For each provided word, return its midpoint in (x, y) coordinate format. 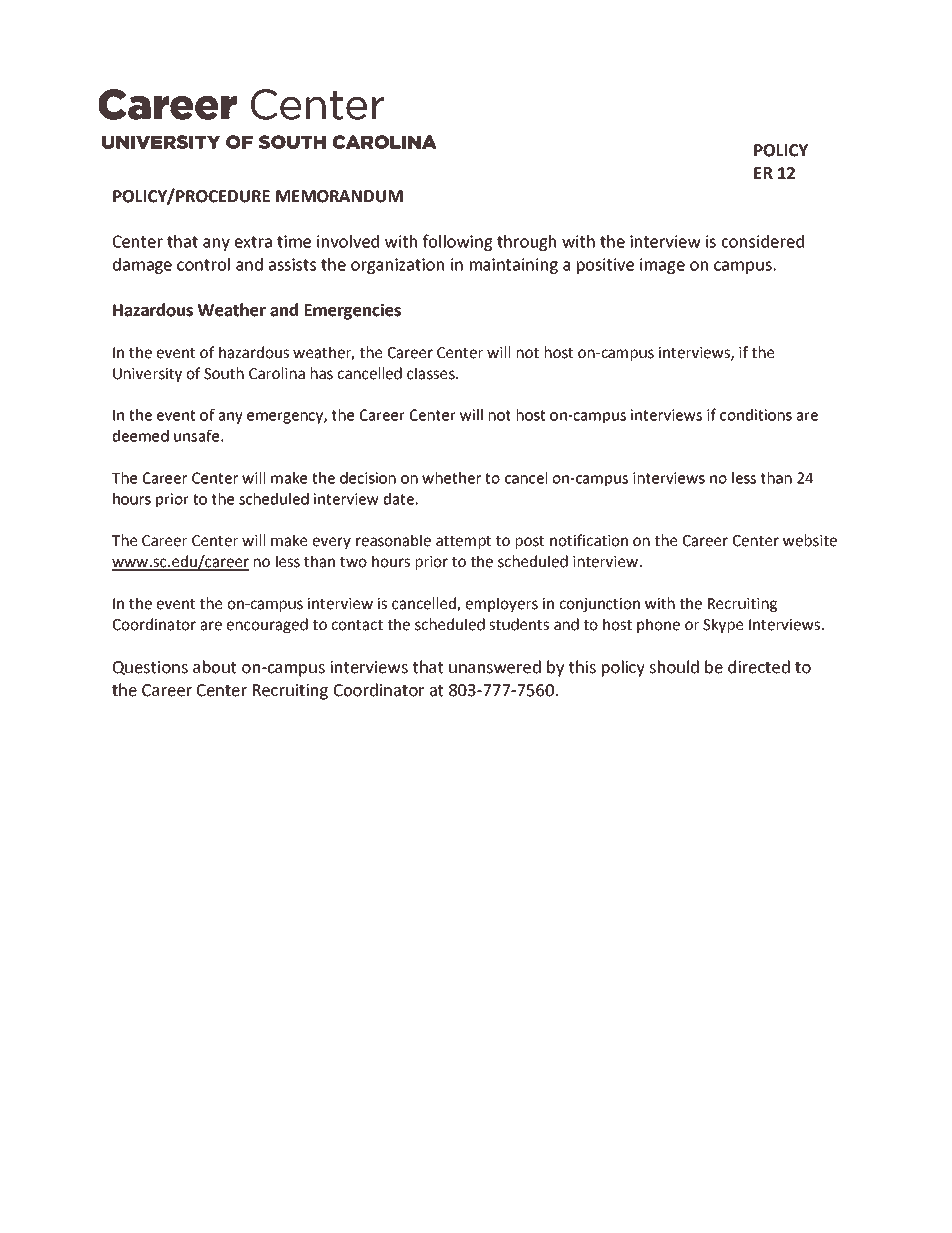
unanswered (495, 667)
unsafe (196, 435)
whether (451, 478)
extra (253, 242)
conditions (756, 415)
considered (763, 241)
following (458, 242)
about (214, 667)
